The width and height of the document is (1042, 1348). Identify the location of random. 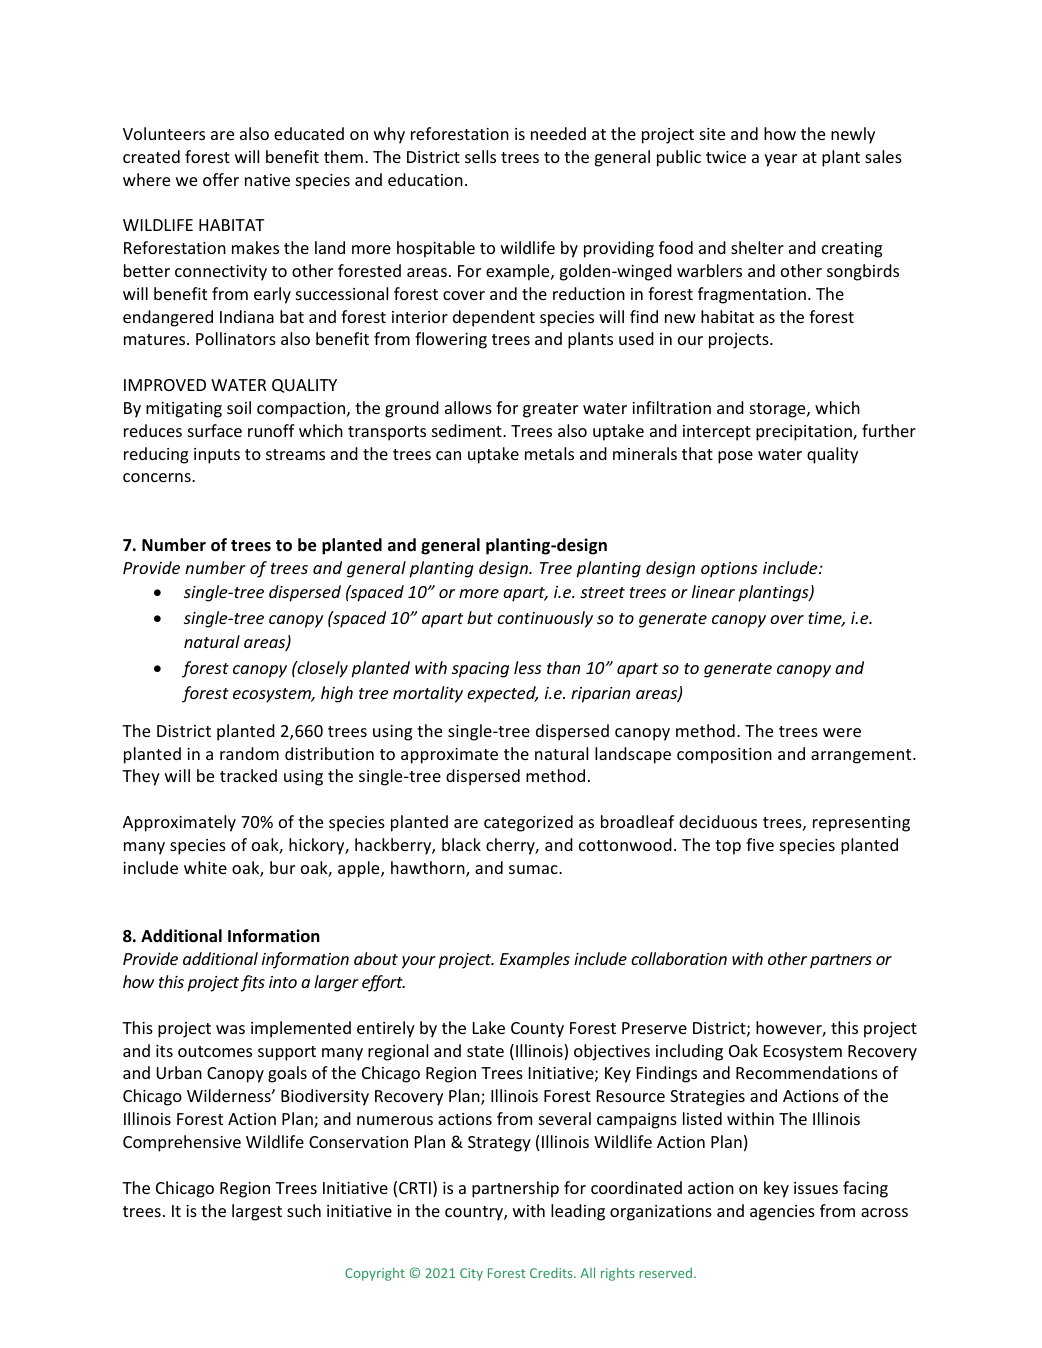
(249, 753).
